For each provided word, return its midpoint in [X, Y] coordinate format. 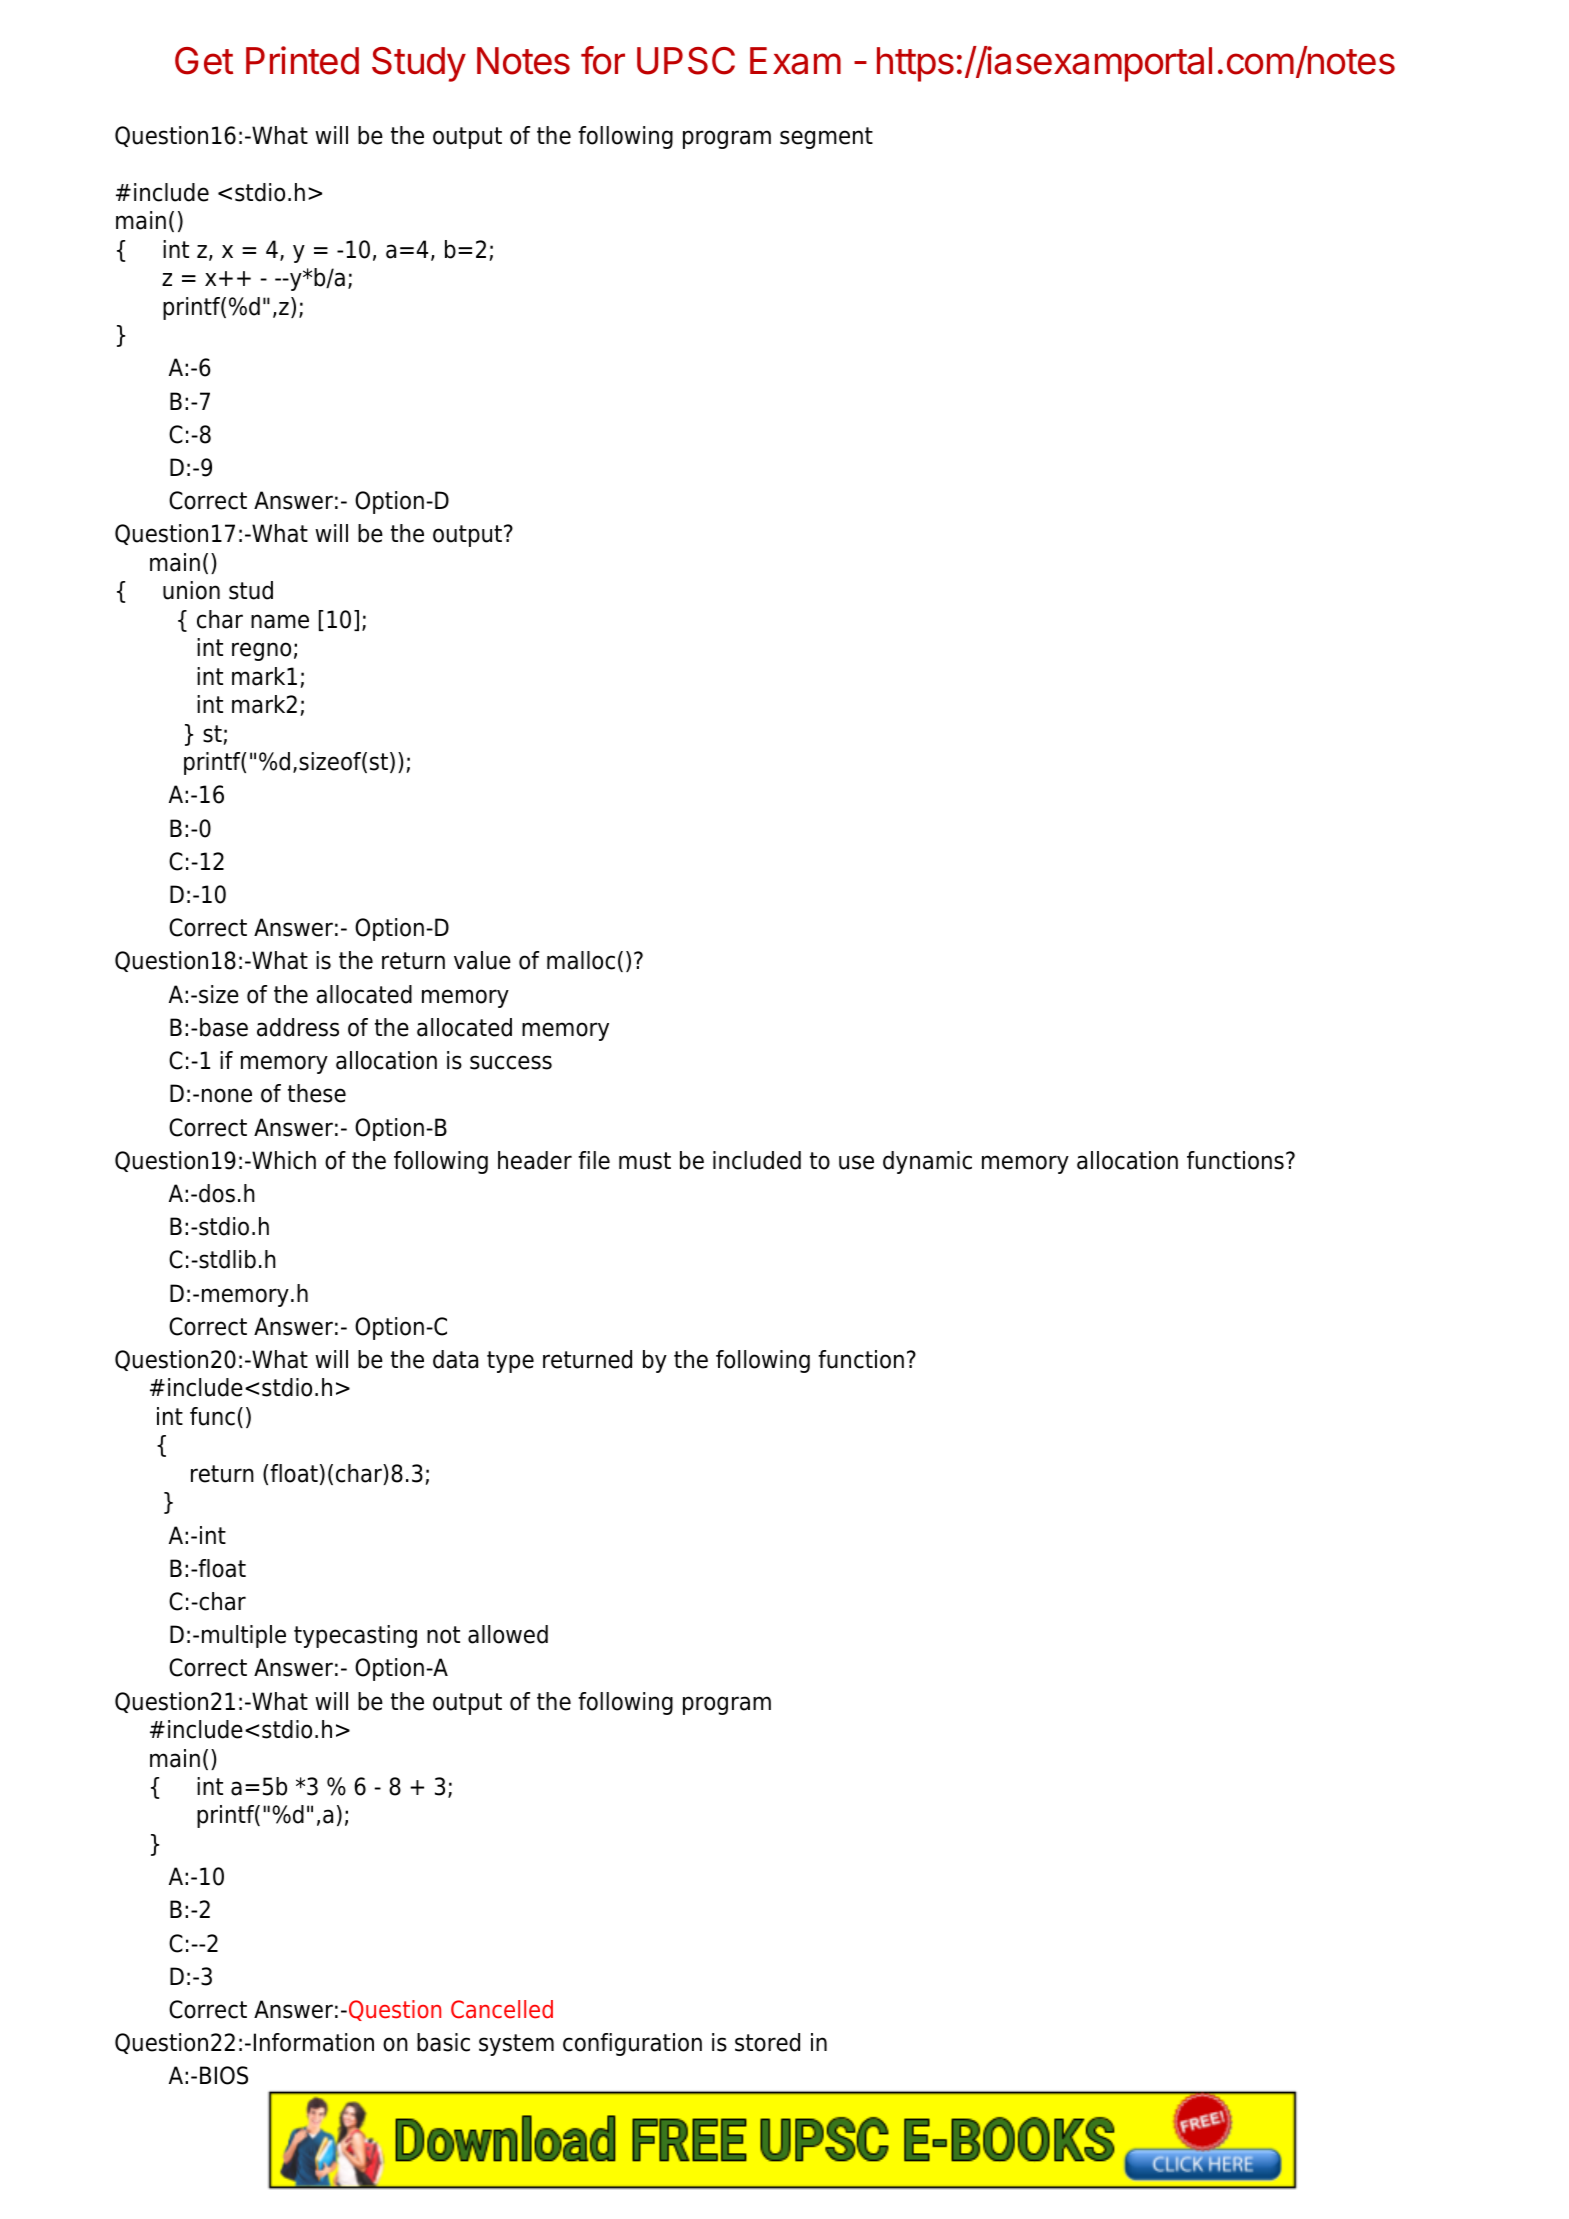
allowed [508, 1634]
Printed [302, 60]
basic [443, 2042]
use [856, 1162]
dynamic [927, 1162]
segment [826, 138]
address [298, 1027]
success [511, 1062]
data [455, 1359]
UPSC [686, 61]
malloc [581, 960]
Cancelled [502, 2009]
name [280, 621]
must [645, 1161]
